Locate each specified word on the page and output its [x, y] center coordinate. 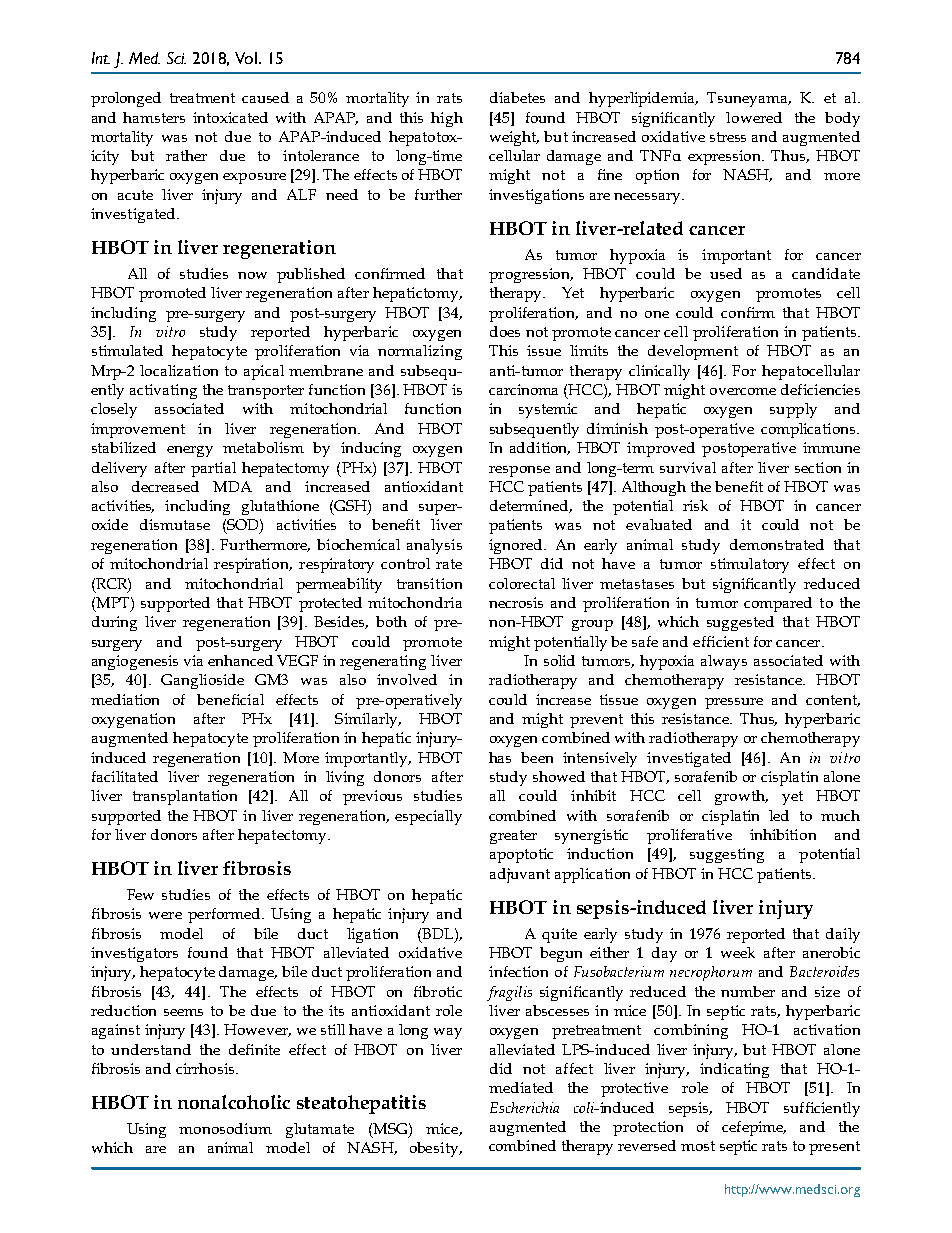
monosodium [225, 1128]
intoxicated [230, 117]
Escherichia [524, 1107]
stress [728, 137]
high [447, 119]
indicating [734, 1070]
